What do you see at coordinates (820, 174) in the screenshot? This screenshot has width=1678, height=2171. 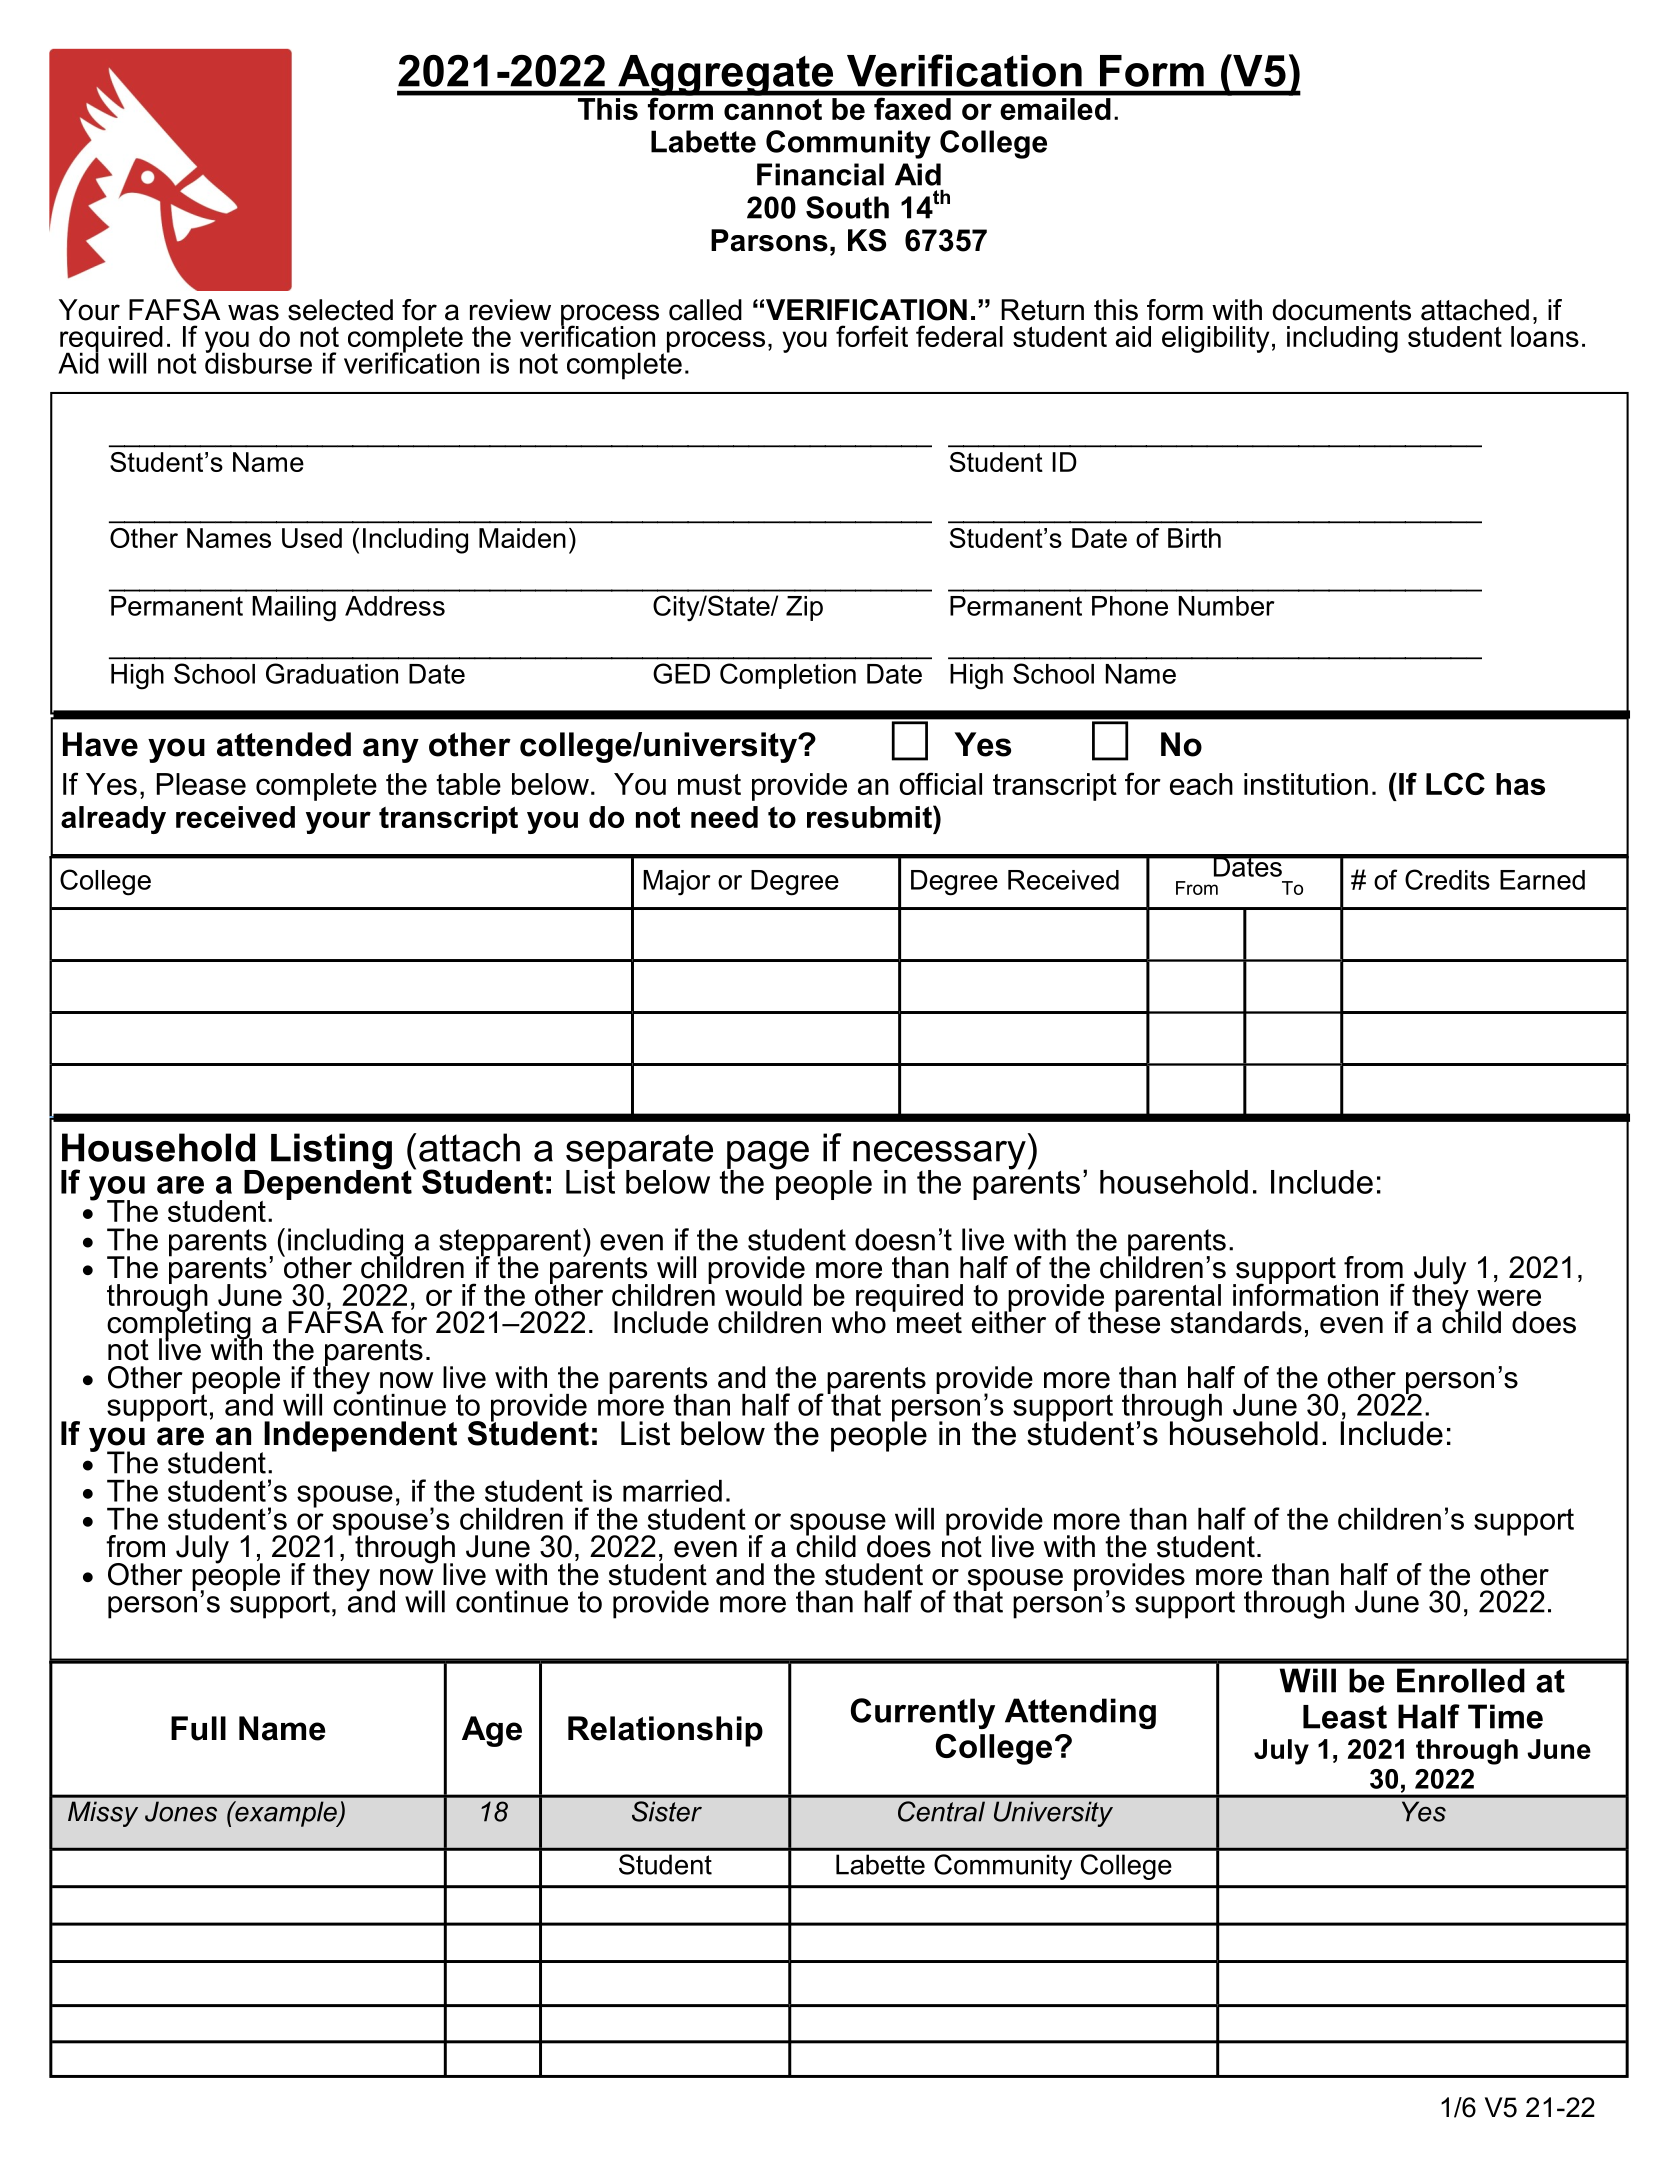 I see `Financial` at bounding box center [820, 174].
